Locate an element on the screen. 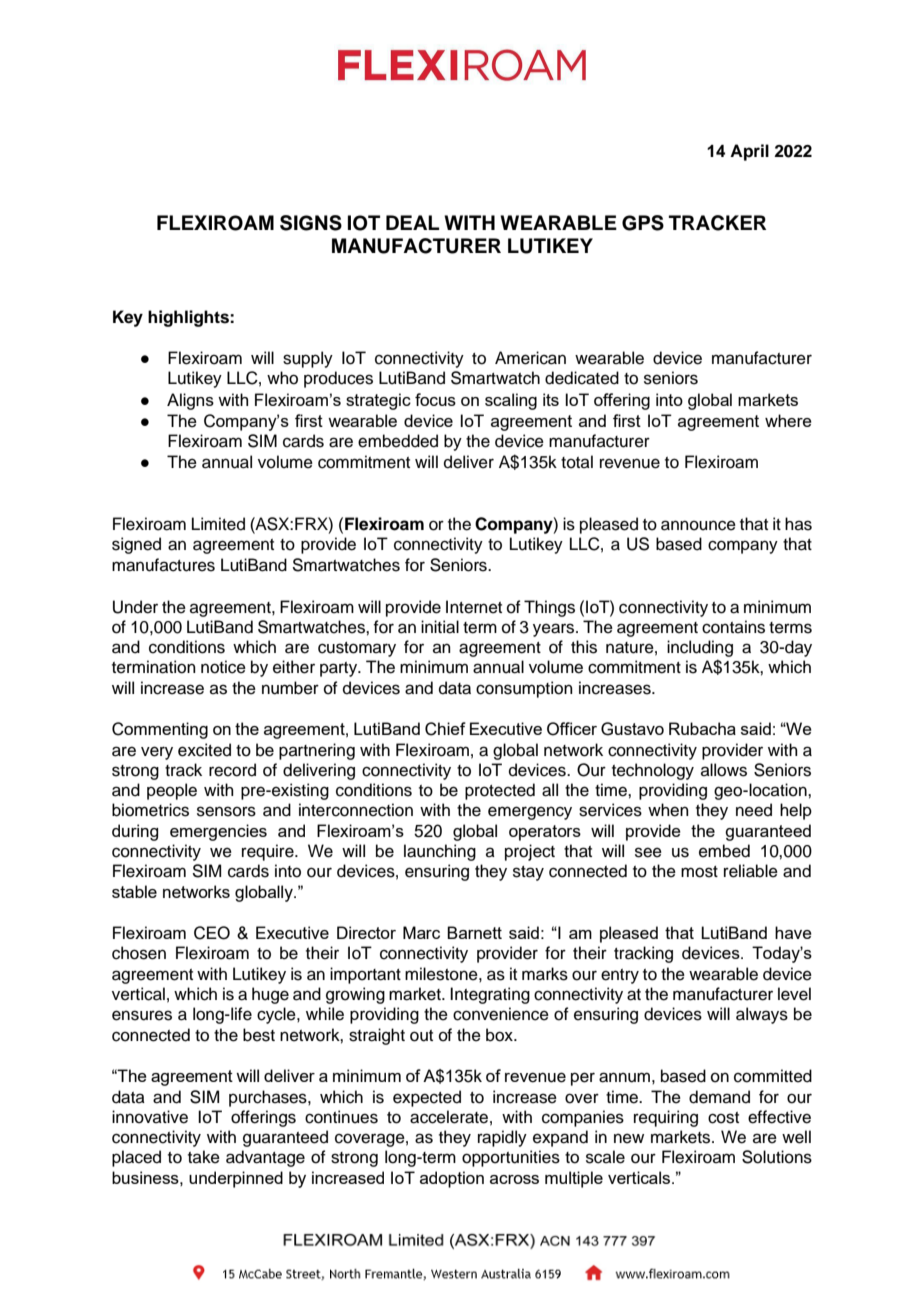 This screenshot has height=1308, width=924. rapidly is located at coordinates (502, 1138).
